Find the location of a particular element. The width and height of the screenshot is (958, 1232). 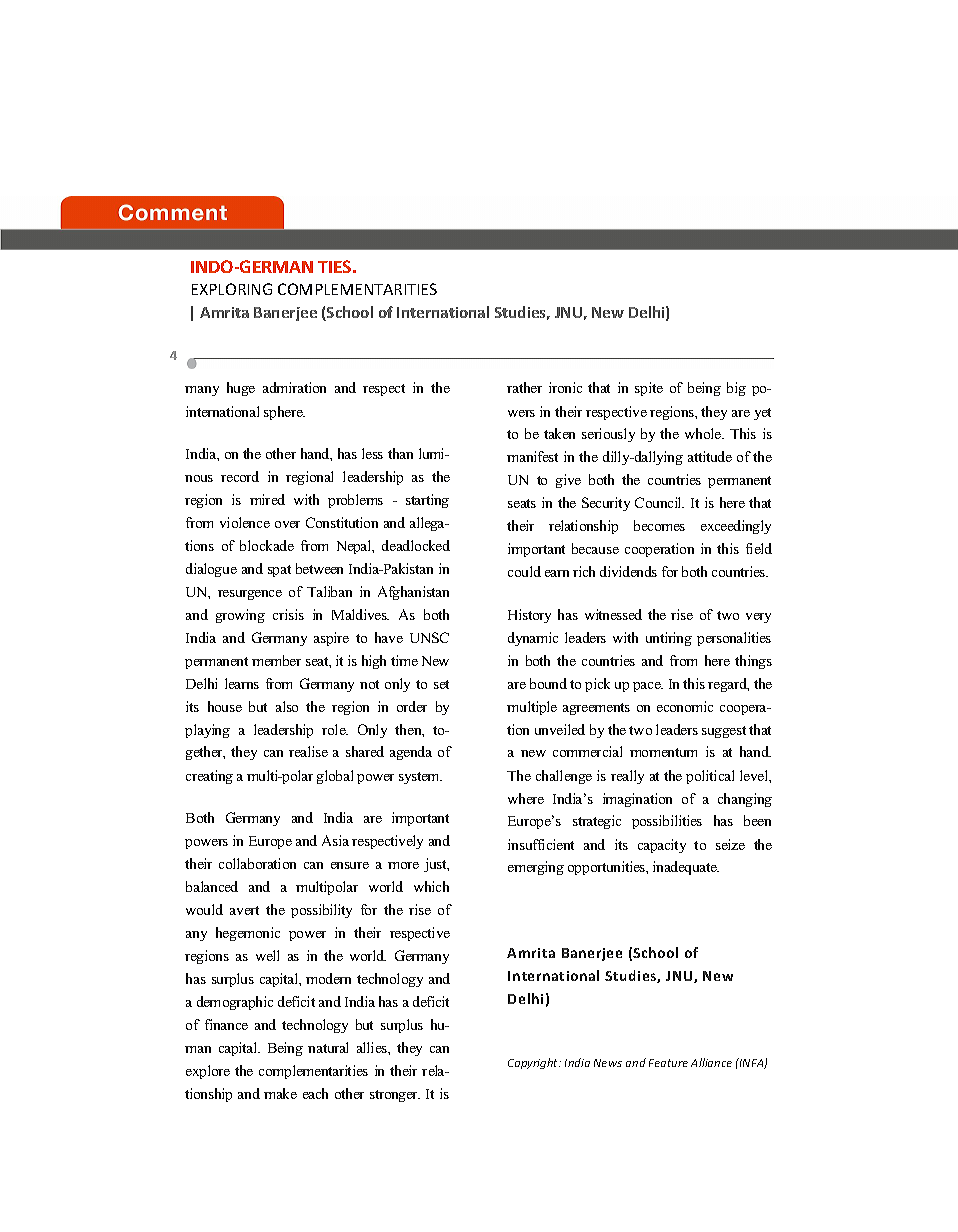

inadequate is located at coordinates (686, 868).
